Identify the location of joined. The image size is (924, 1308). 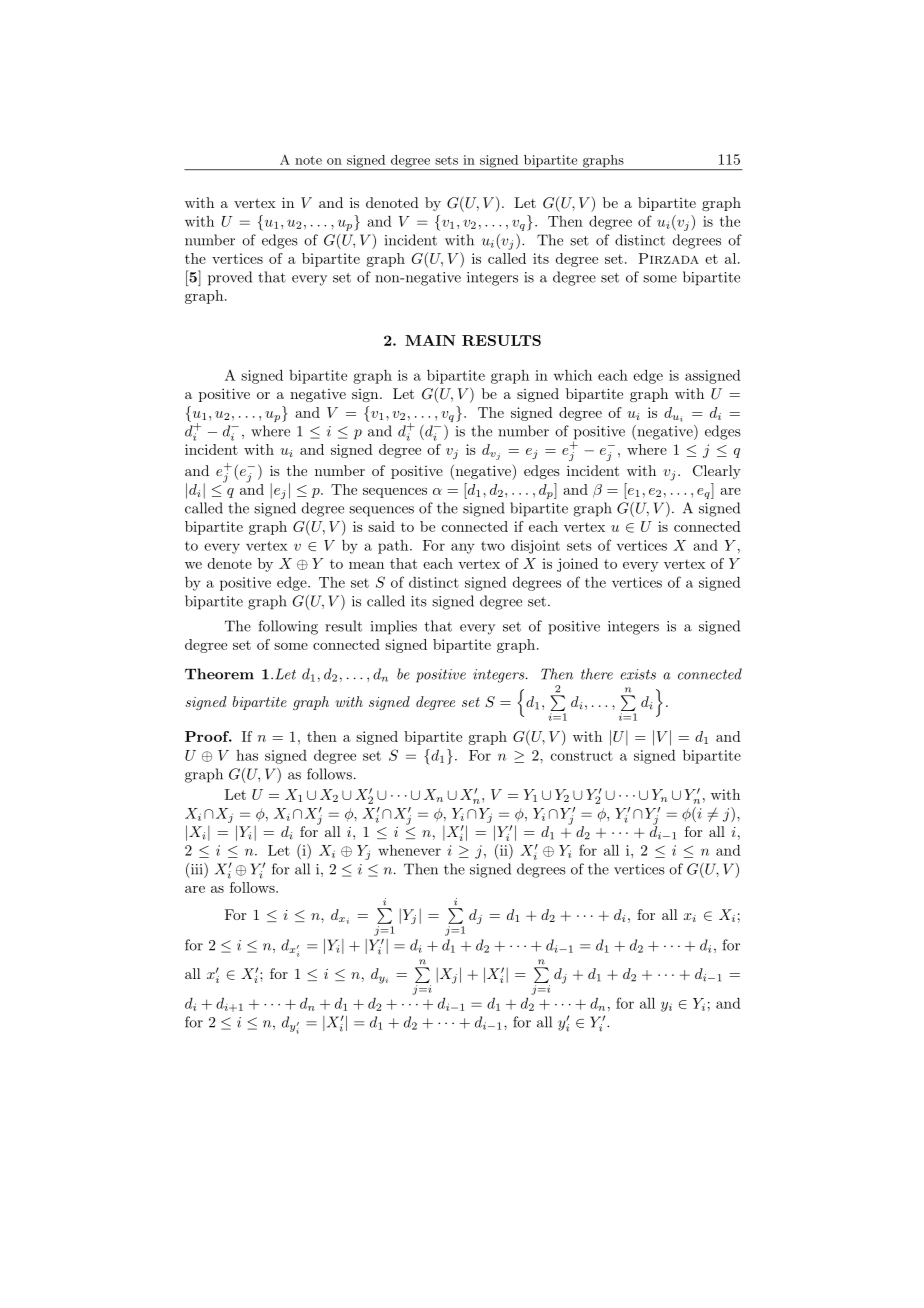
(577, 565).
